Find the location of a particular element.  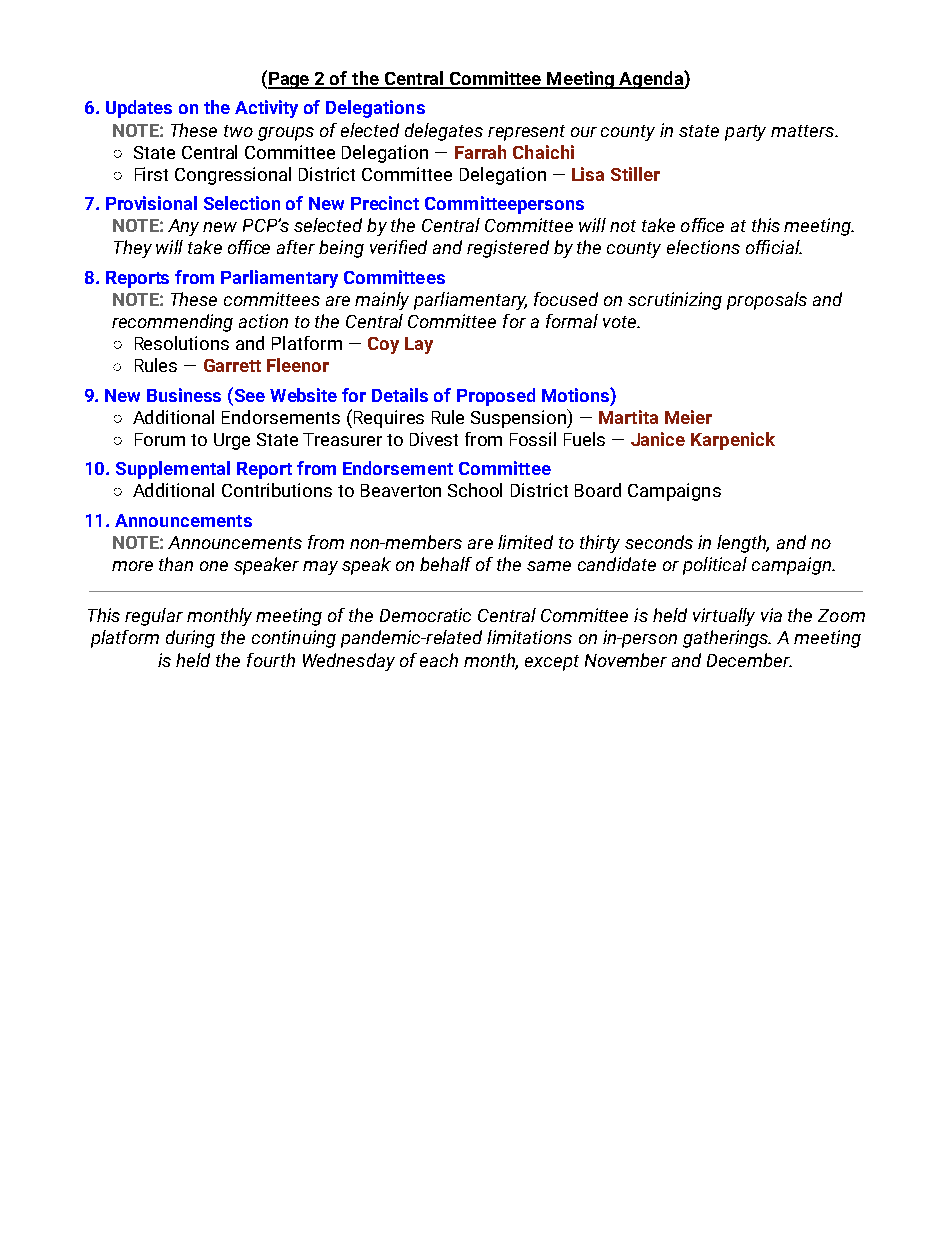

See is located at coordinates (248, 394).
